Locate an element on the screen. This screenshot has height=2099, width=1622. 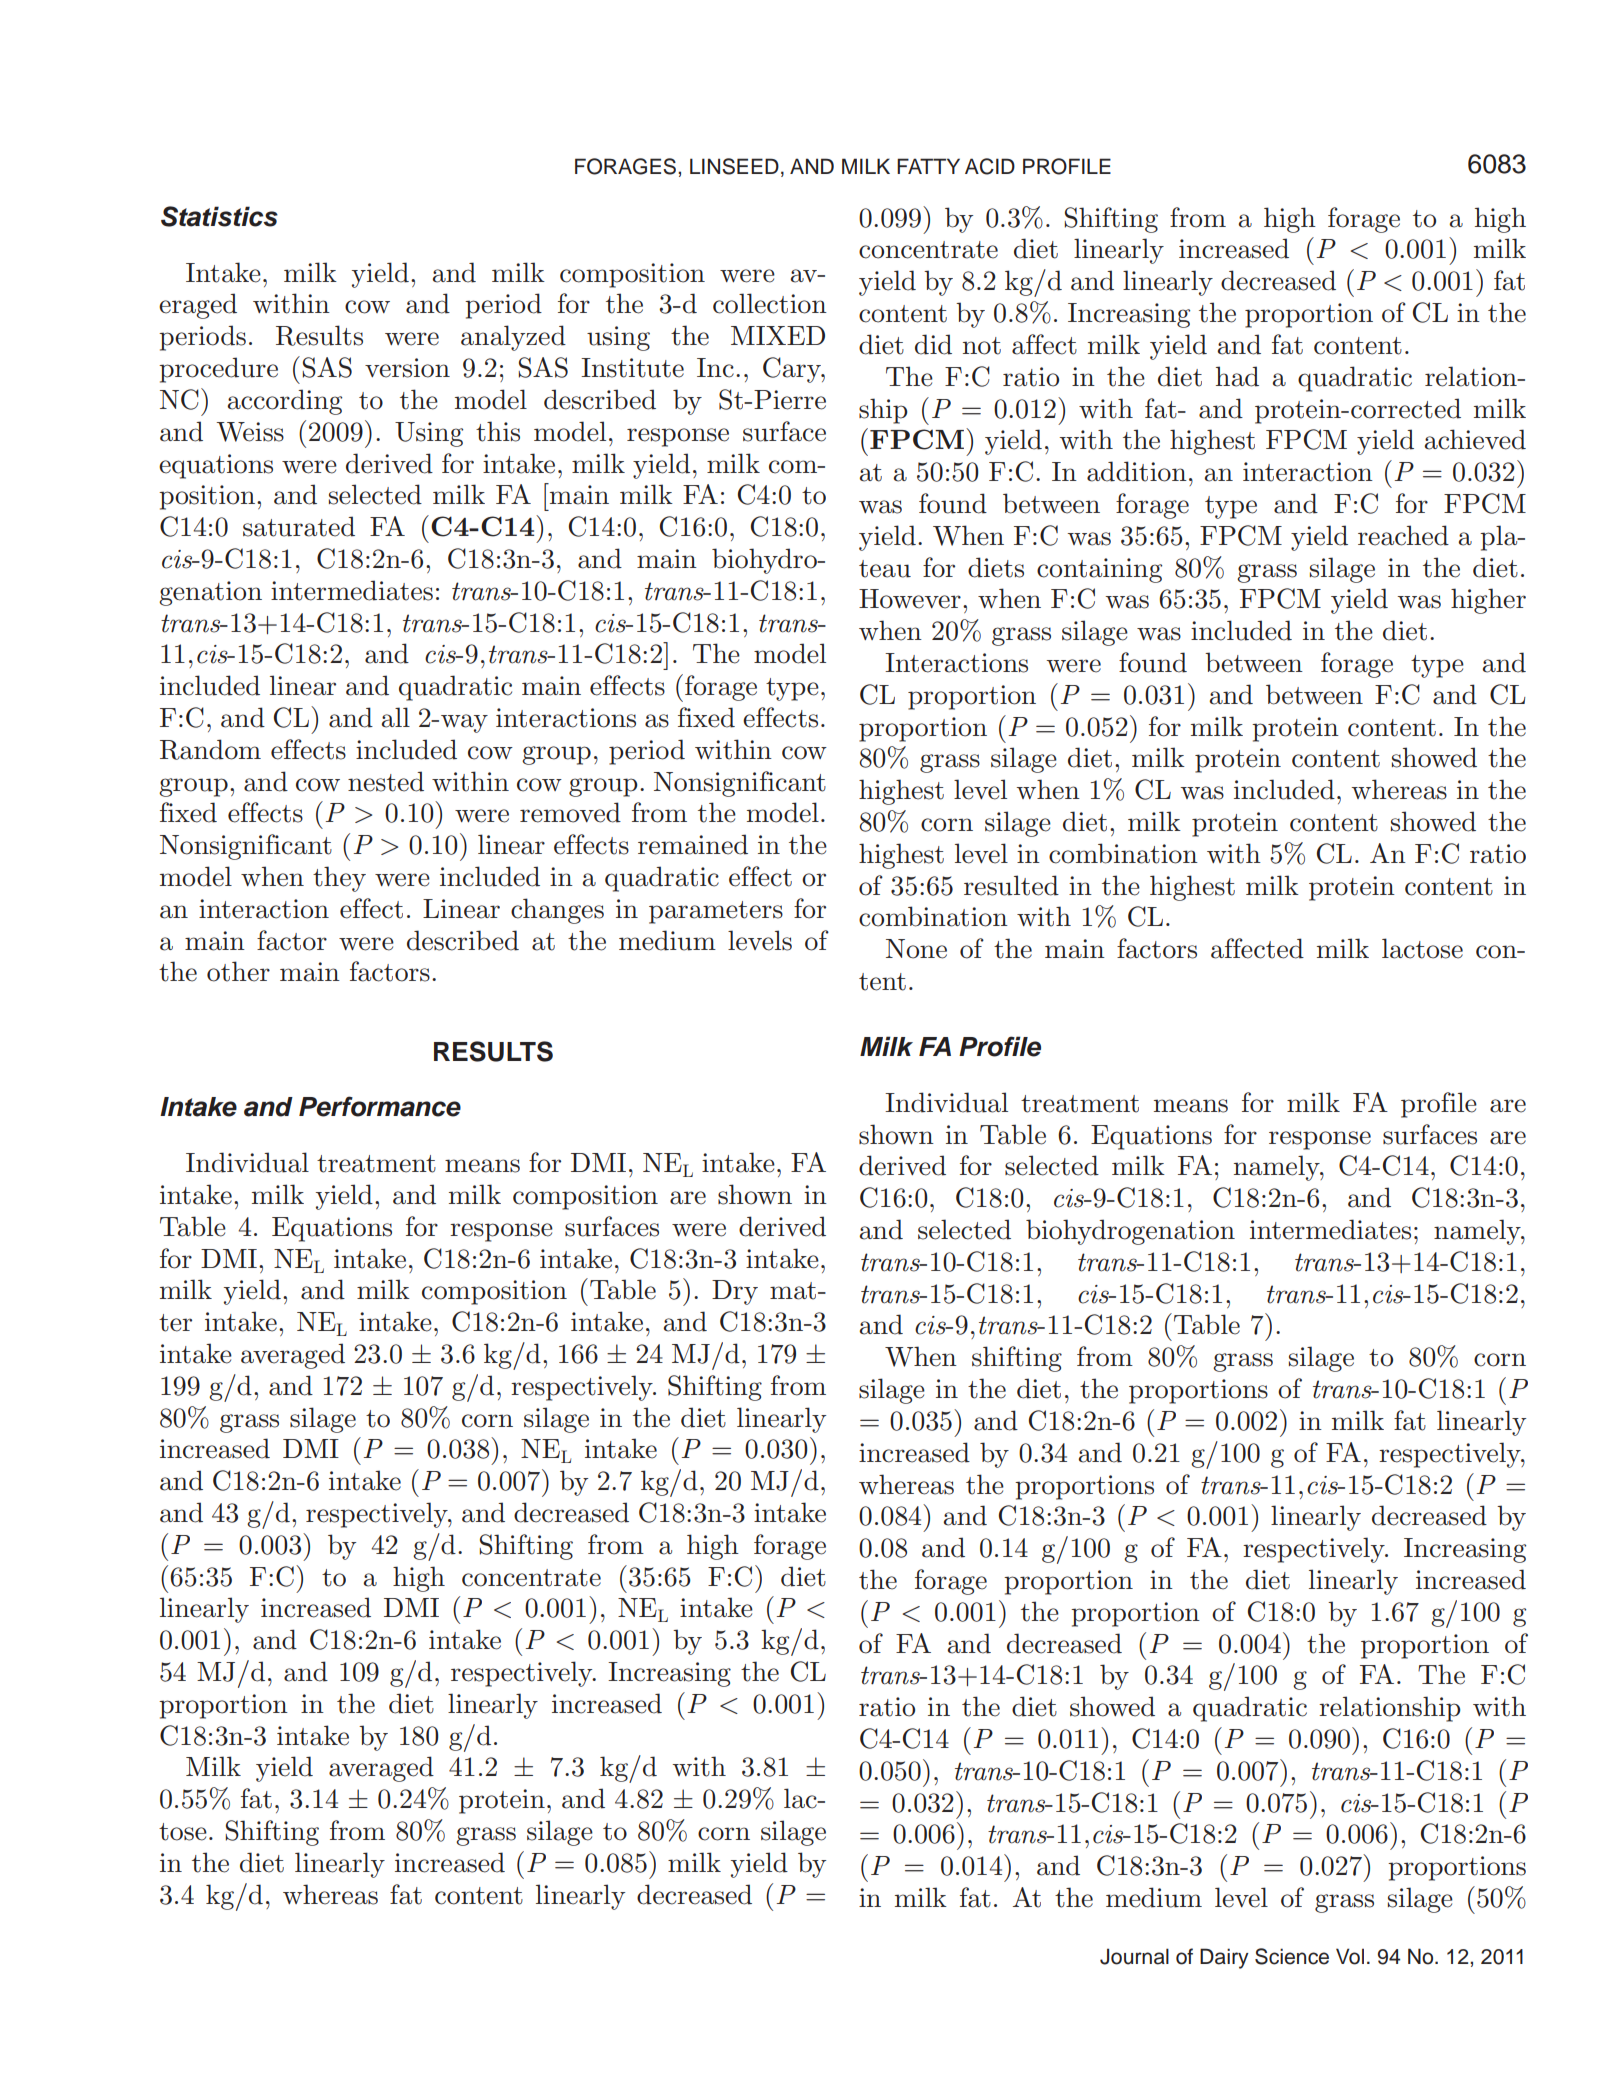
FATTY is located at coordinates (928, 166).
